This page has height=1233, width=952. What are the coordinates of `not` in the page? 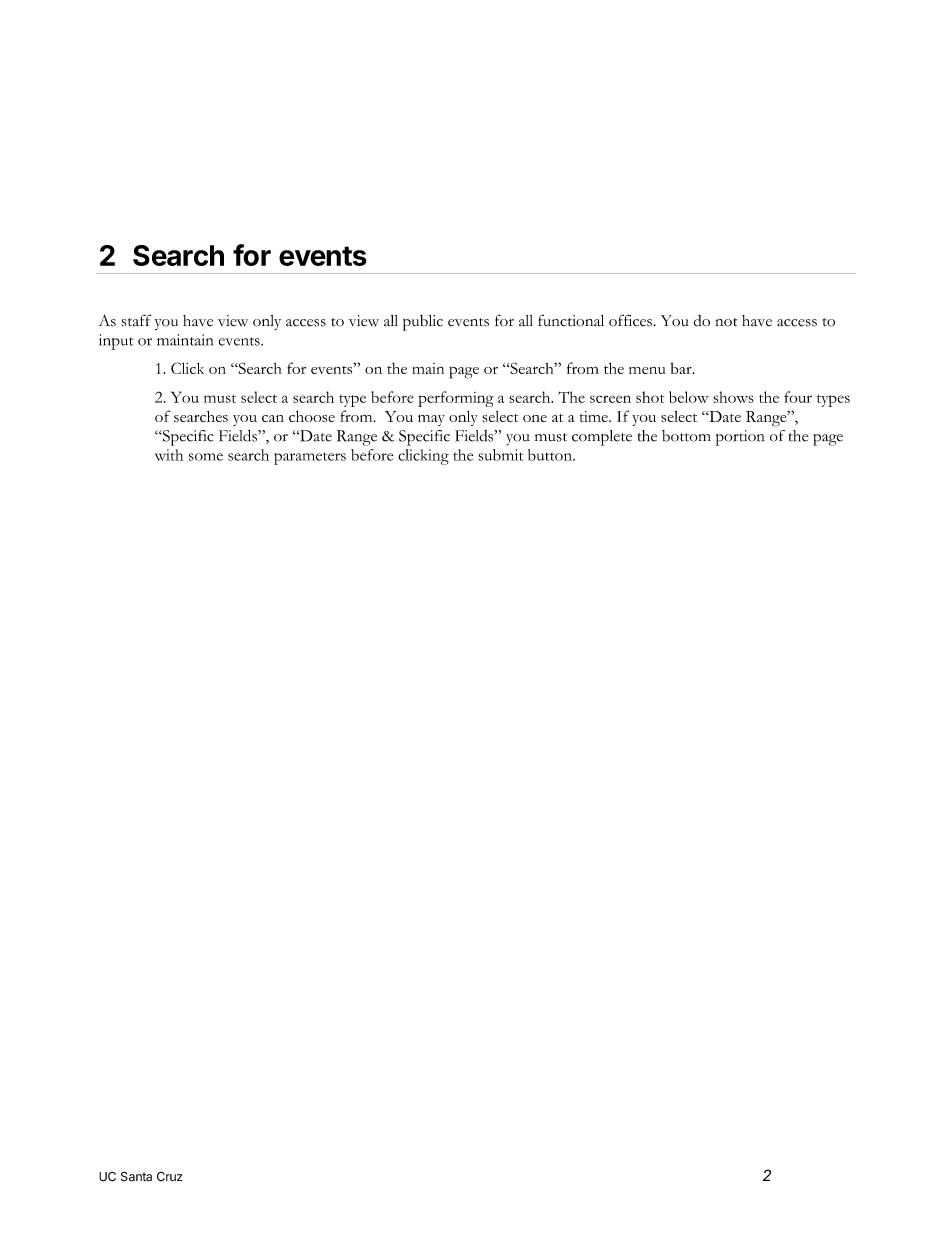 It's located at (726, 322).
